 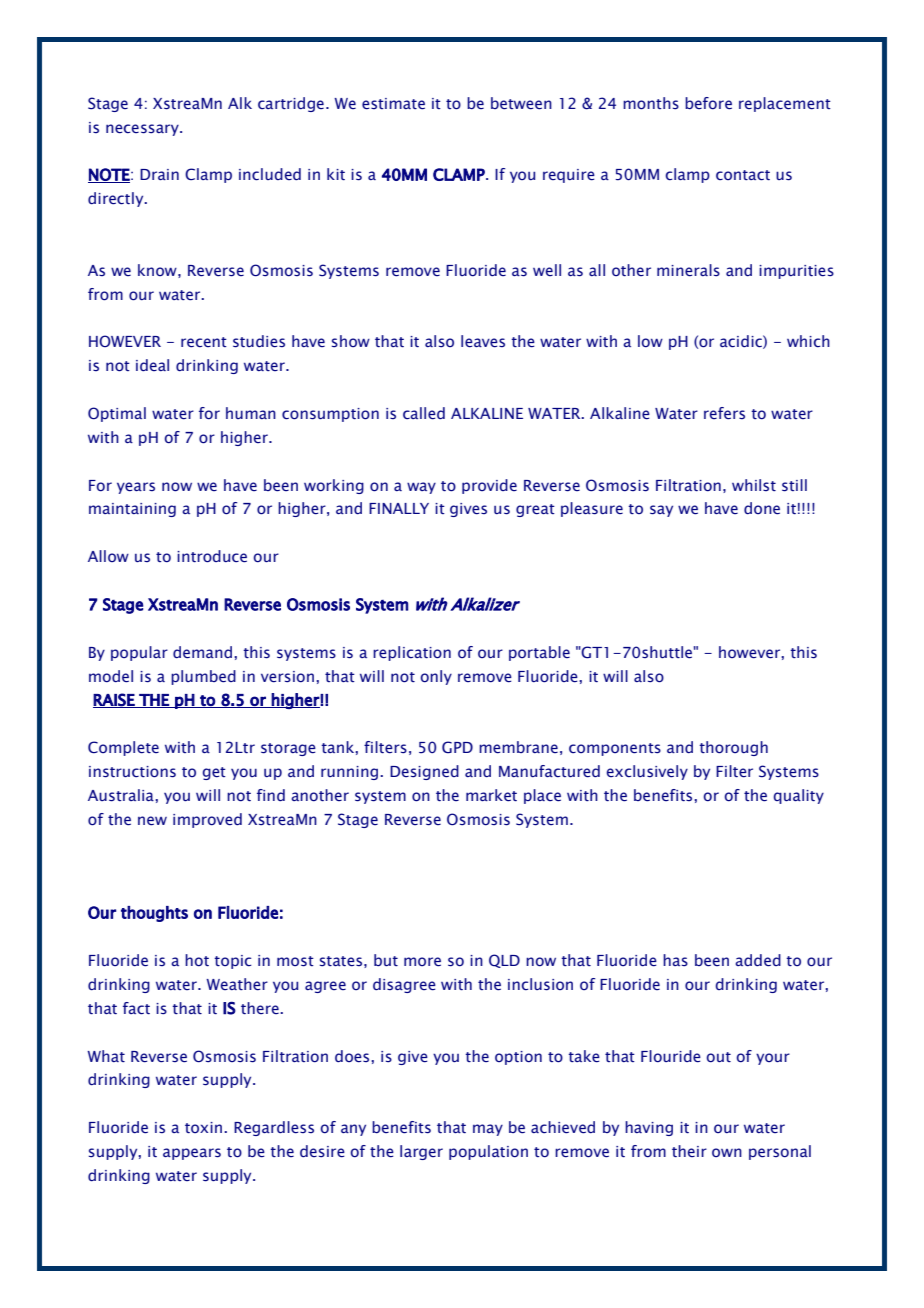 What do you see at coordinates (708, 103) in the image?
I see `before` at bounding box center [708, 103].
